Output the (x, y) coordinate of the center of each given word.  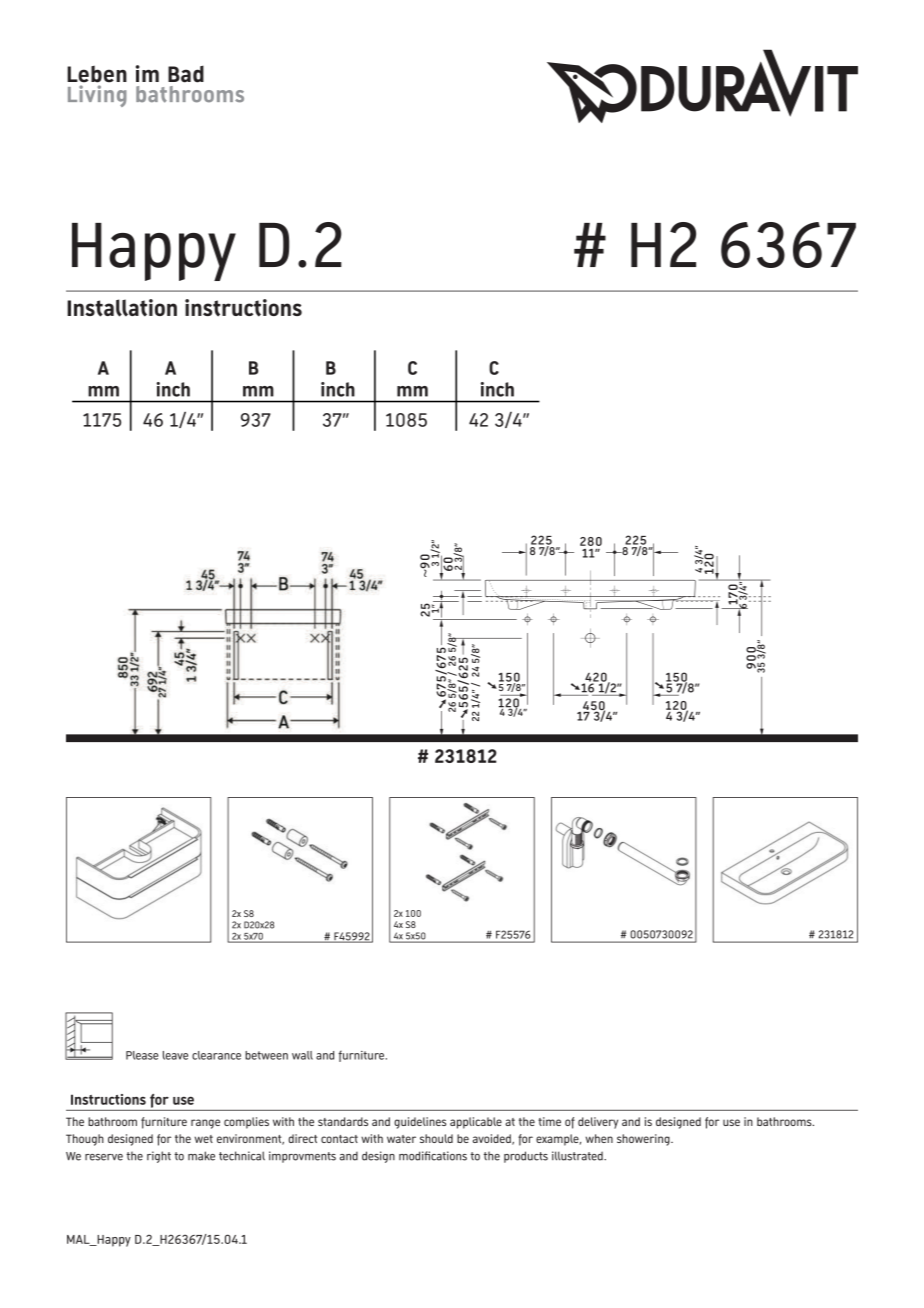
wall (302, 1055)
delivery (598, 1123)
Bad (186, 74)
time (549, 1121)
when (599, 1138)
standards (343, 1121)
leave (175, 1055)
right (159, 1157)
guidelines (420, 1123)
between (266, 1055)
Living (97, 96)
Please (142, 1055)
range (205, 1124)
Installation (122, 308)
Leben (97, 74)
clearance (216, 1055)
